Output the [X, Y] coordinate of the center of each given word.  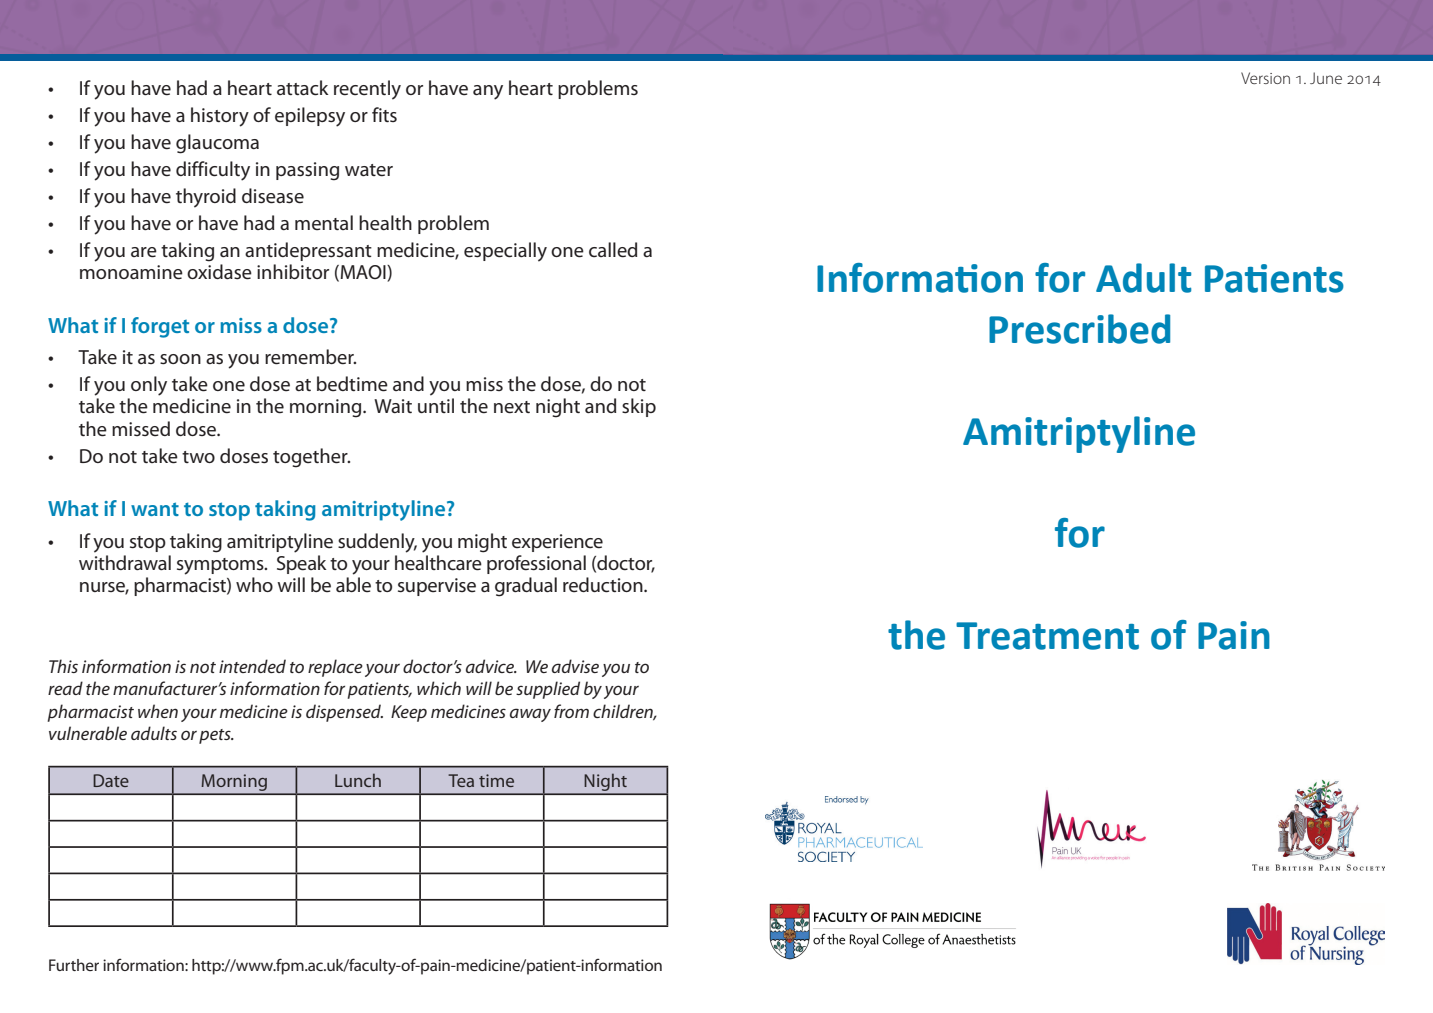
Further [74, 965]
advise [575, 666]
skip [639, 407]
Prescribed [1079, 329]
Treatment [1047, 636]
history [220, 117]
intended [252, 666]
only [149, 386]
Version [1265, 78]
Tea [461, 780]
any [488, 92]
